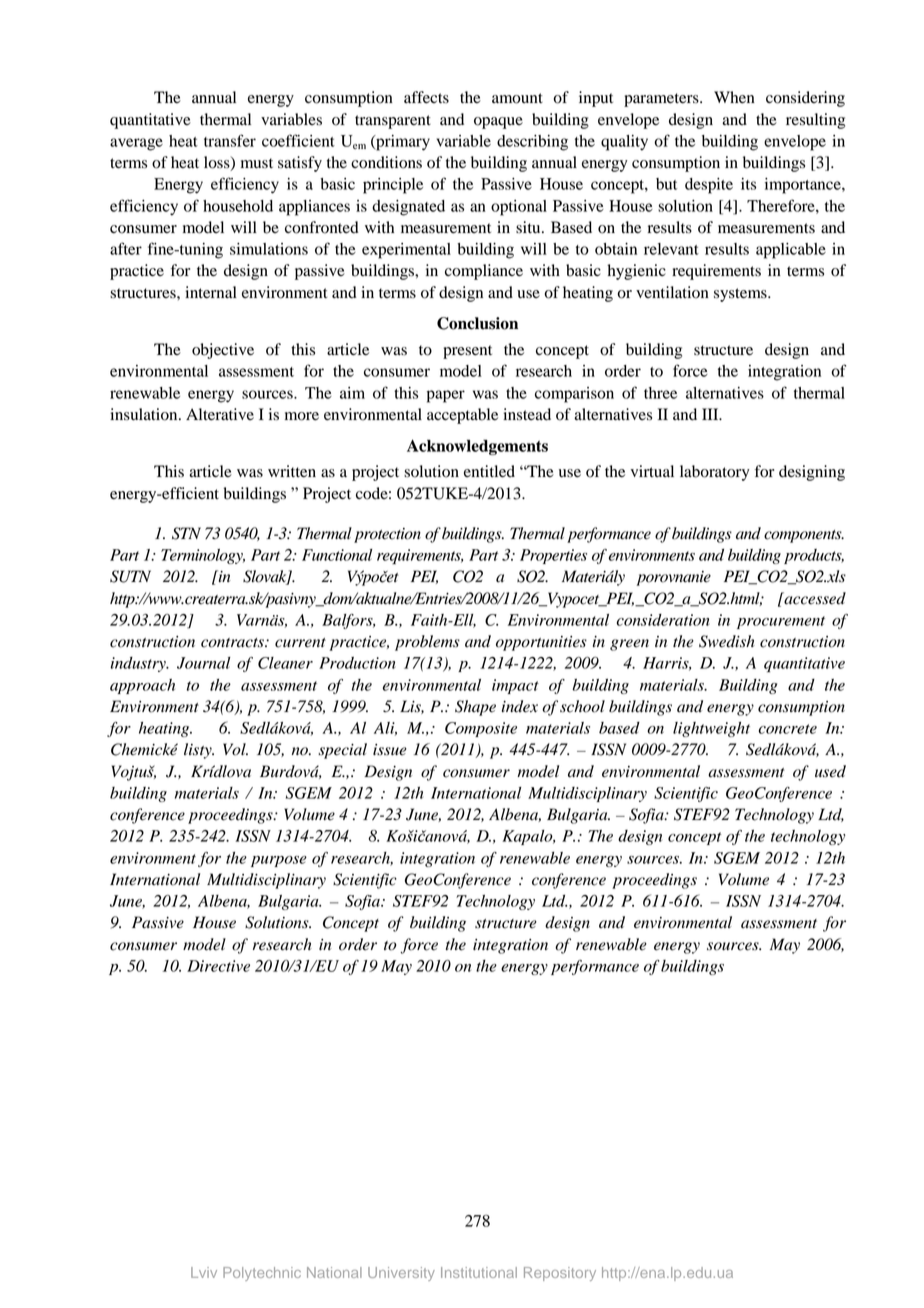 Image resolution: width=924 pixels, height=1308 pixels. I want to click on Institutional, so click(479, 1272).
